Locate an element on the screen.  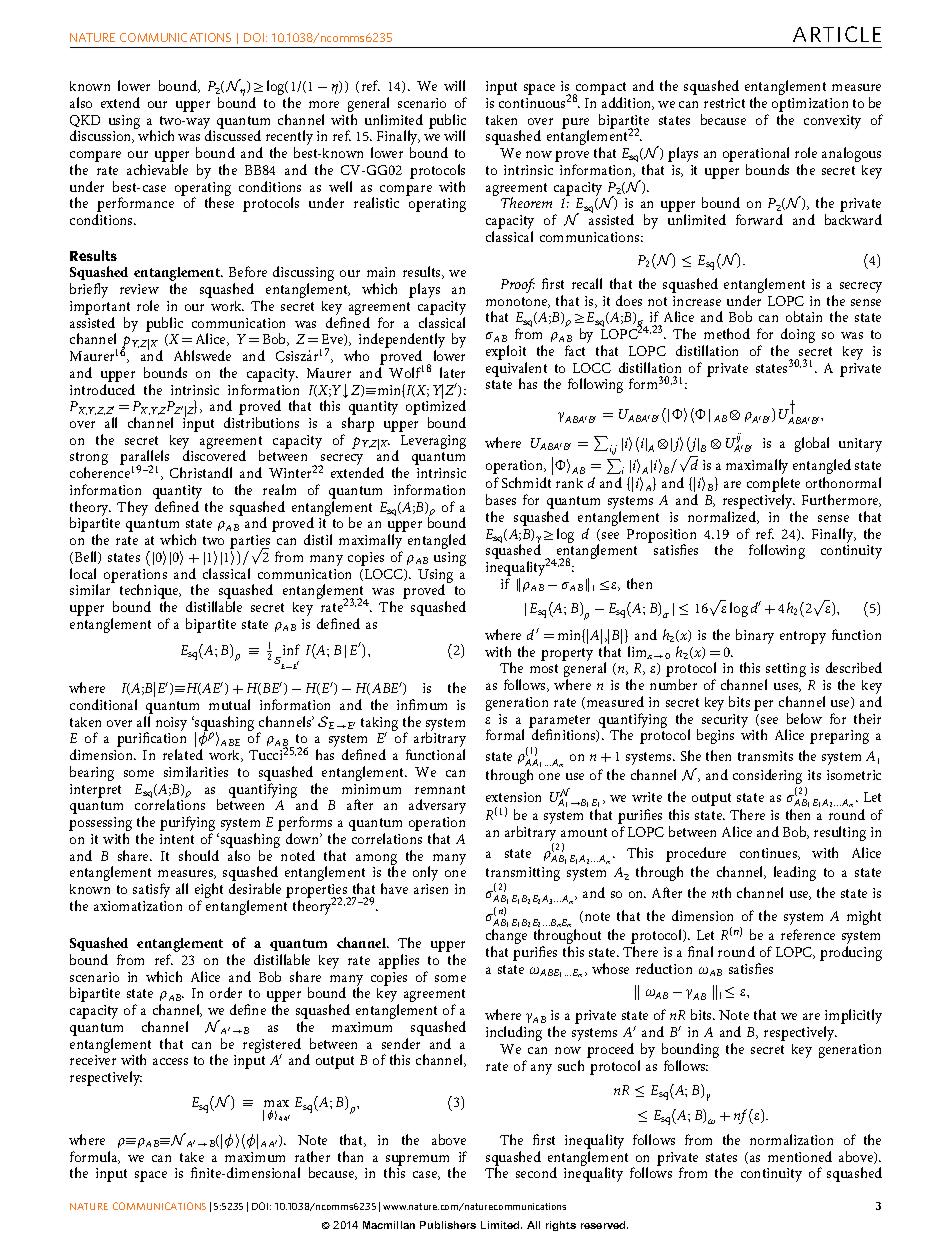
binary is located at coordinates (755, 636).
